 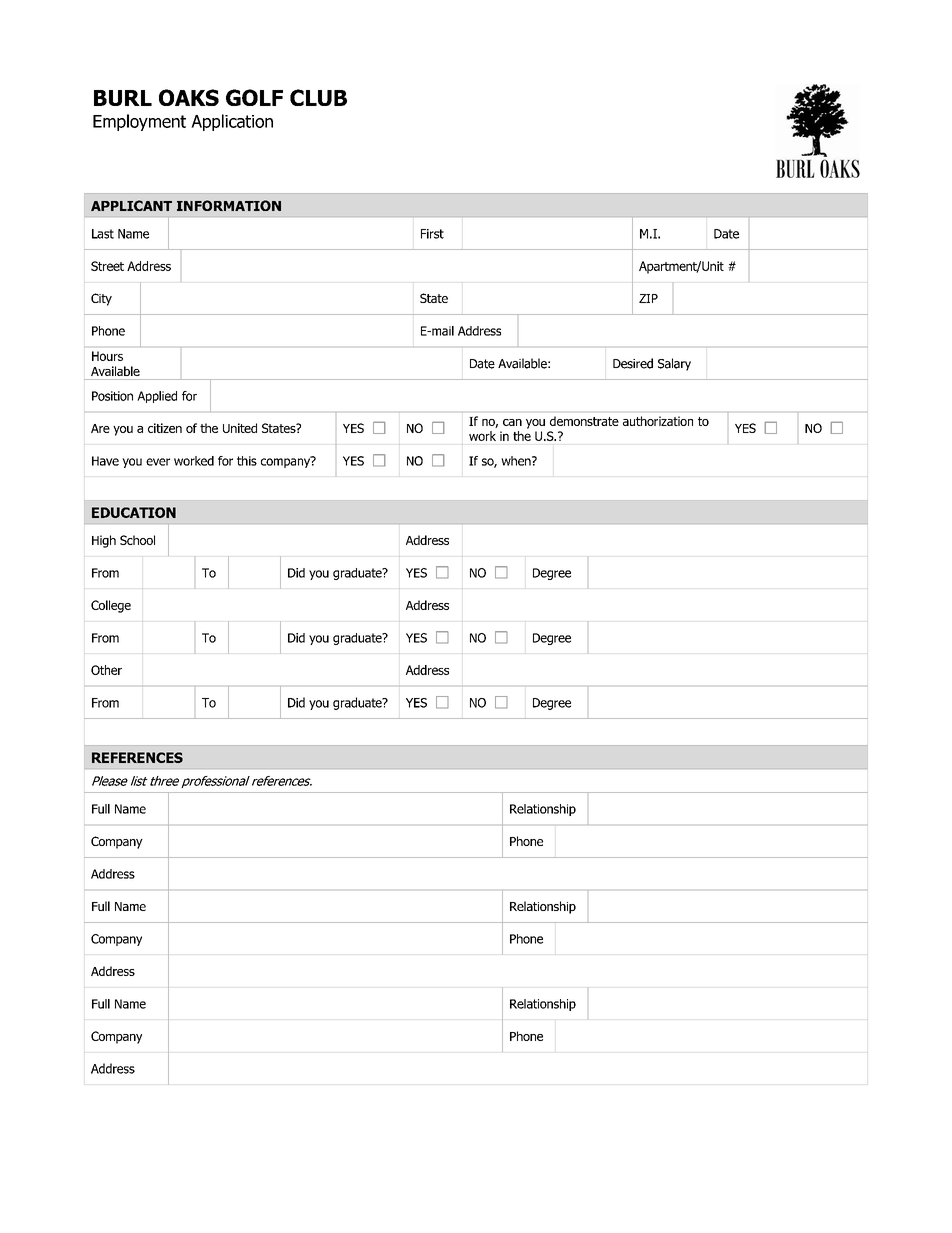 What do you see at coordinates (633, 363) in the screenshot?
I see `Desired` at bounding box center [633, 363].
